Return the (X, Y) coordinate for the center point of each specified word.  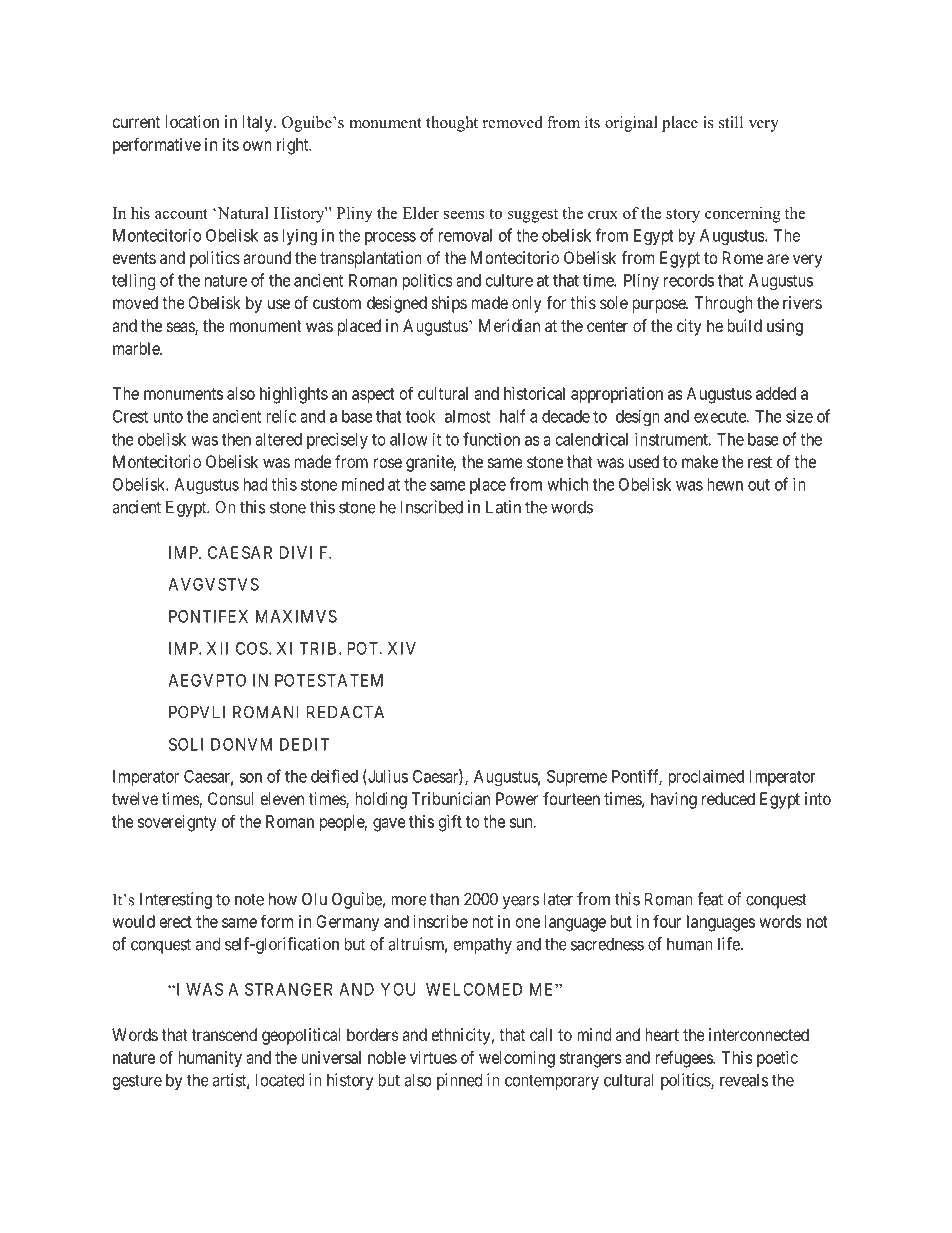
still (731, 122)
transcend (224, 1034)
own (257, 146)
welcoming (517, 1059)
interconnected (759, 1034)
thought (452, 124)
